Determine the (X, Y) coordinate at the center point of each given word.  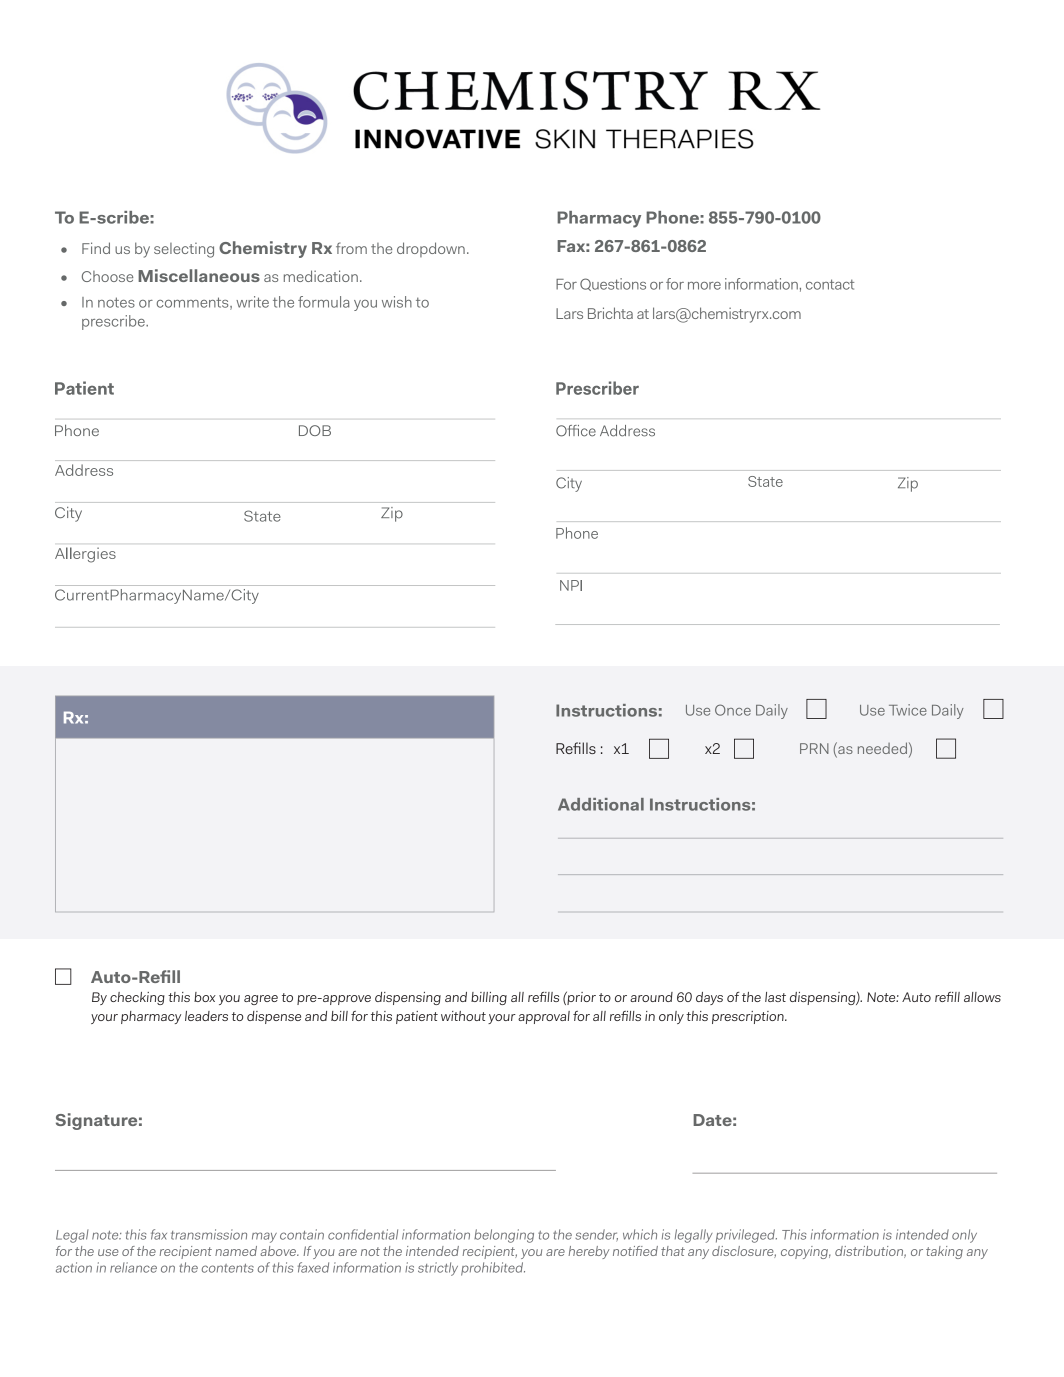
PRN (814, 748)
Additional (601, 804)
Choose (107, 276)
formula (323, 302)
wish (397, 302)
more (704, 286)
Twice (908, 710)
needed (882, 748)
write (252, 302)
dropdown (431, 249)
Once (733, 710)
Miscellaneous (199, 275)
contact (830, 284)
